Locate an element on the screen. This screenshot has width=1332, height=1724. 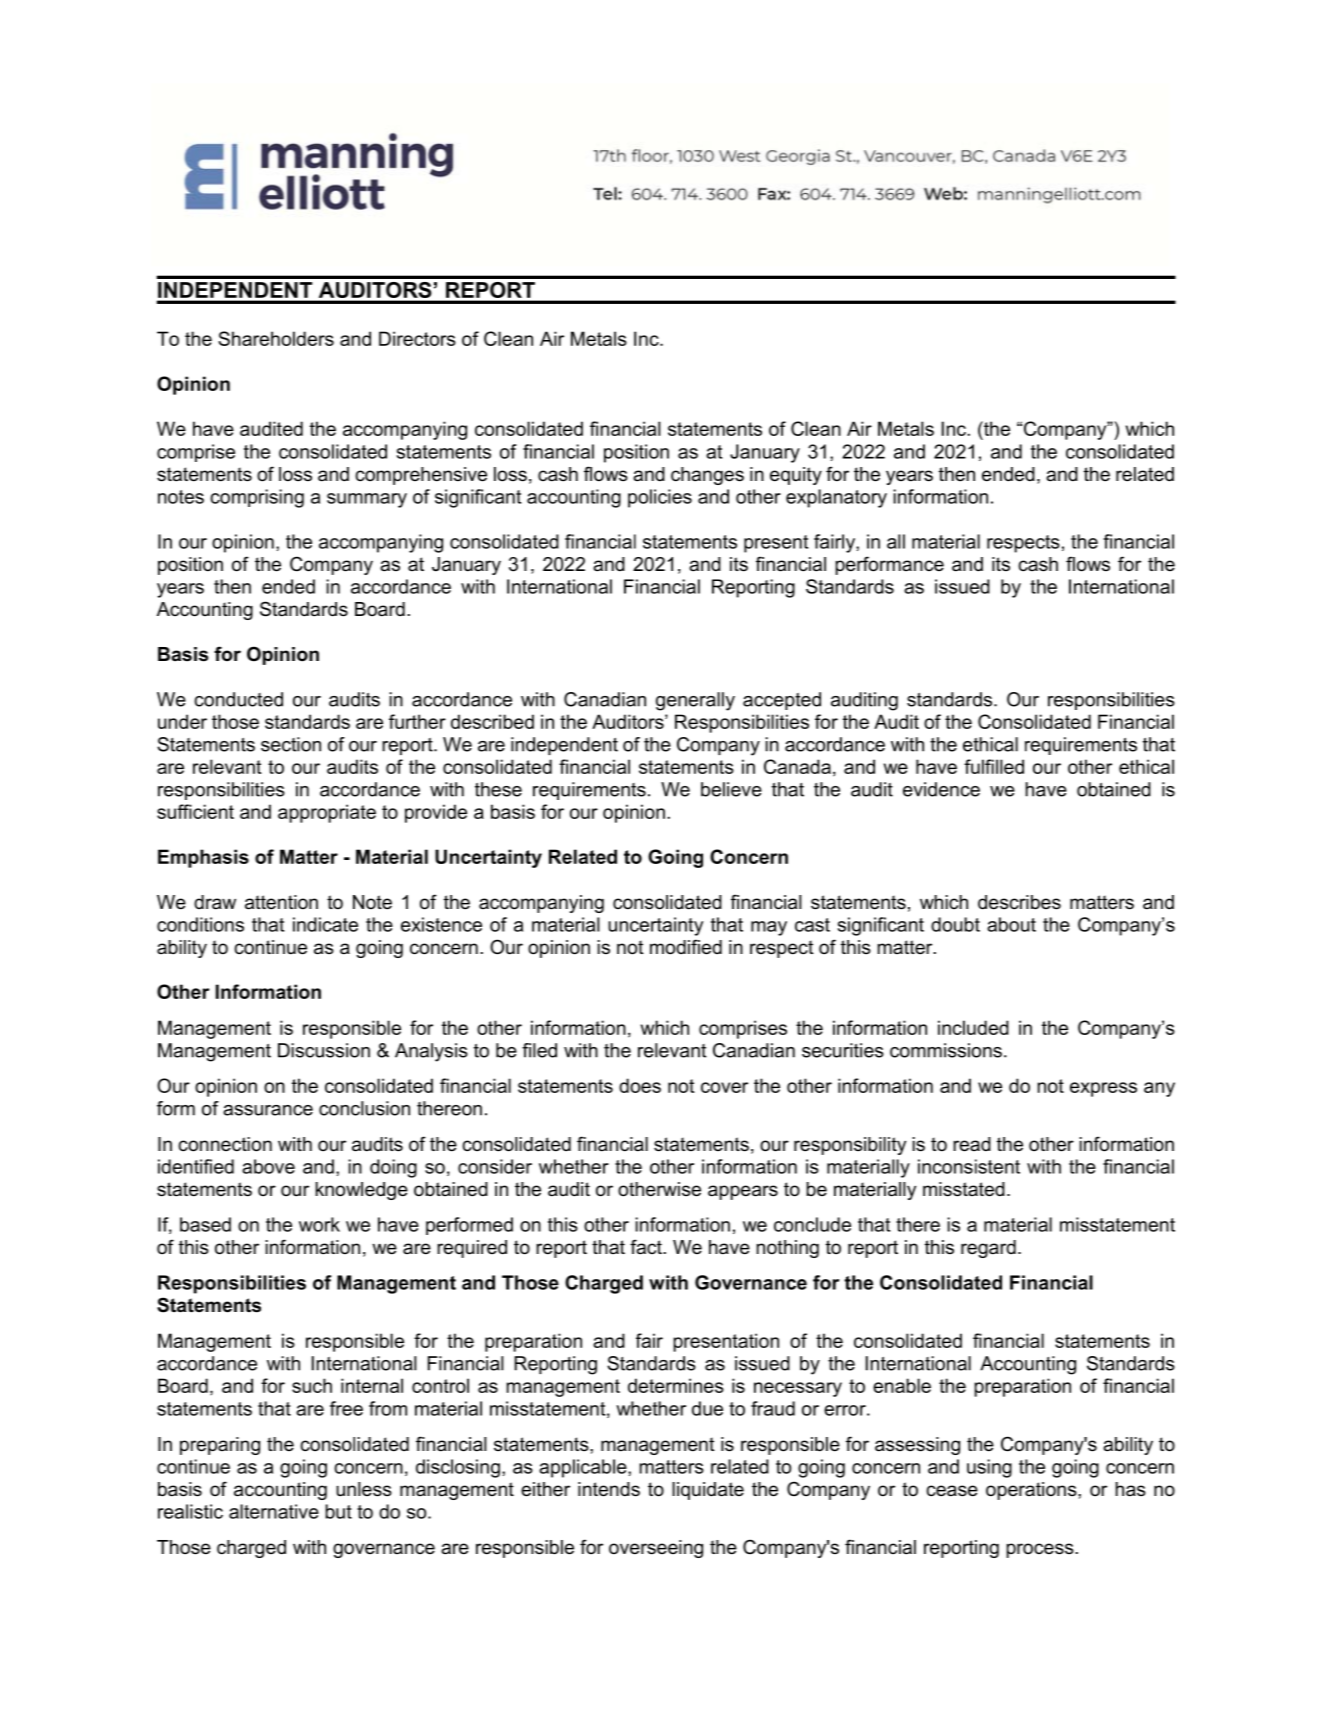
fact is located at coordinates (647, 1247).
